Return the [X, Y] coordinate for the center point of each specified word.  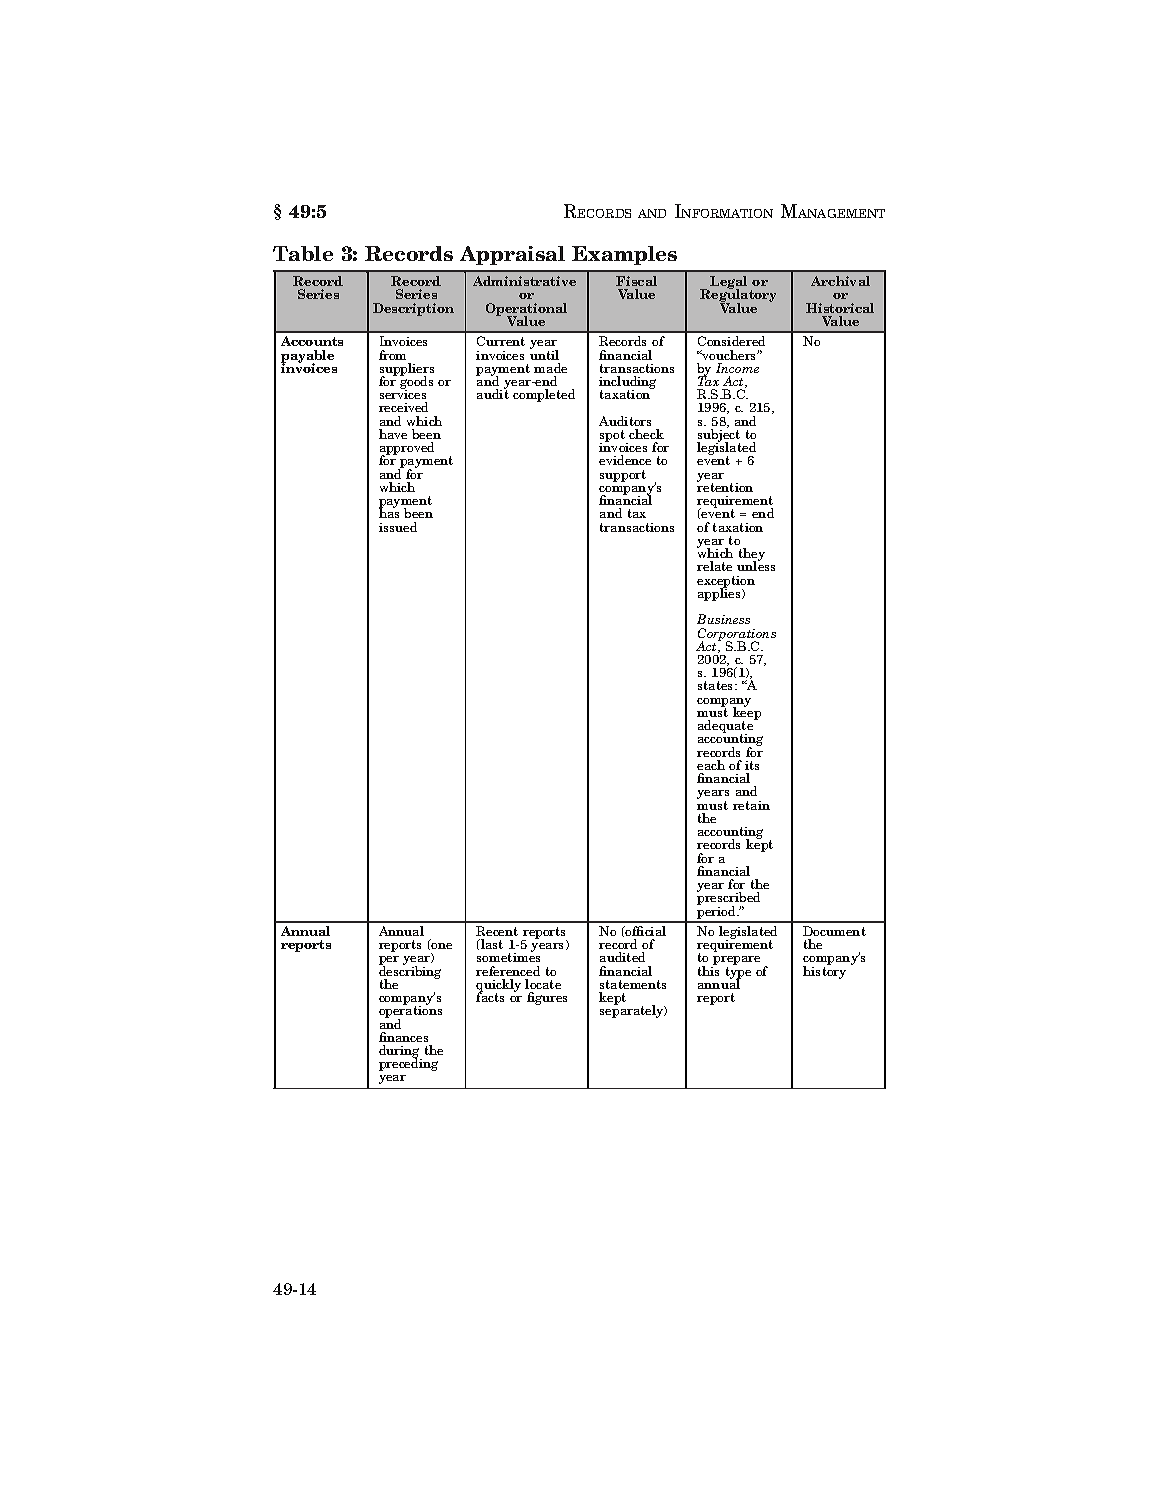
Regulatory [738, 296]
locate [543, 984]
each [711, 765]
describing [410, 972]
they [752, 556]
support [623, 476]
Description [413, 309]
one [441, 946]
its [752, 765]
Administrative [524, 281]
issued [398, 527]
